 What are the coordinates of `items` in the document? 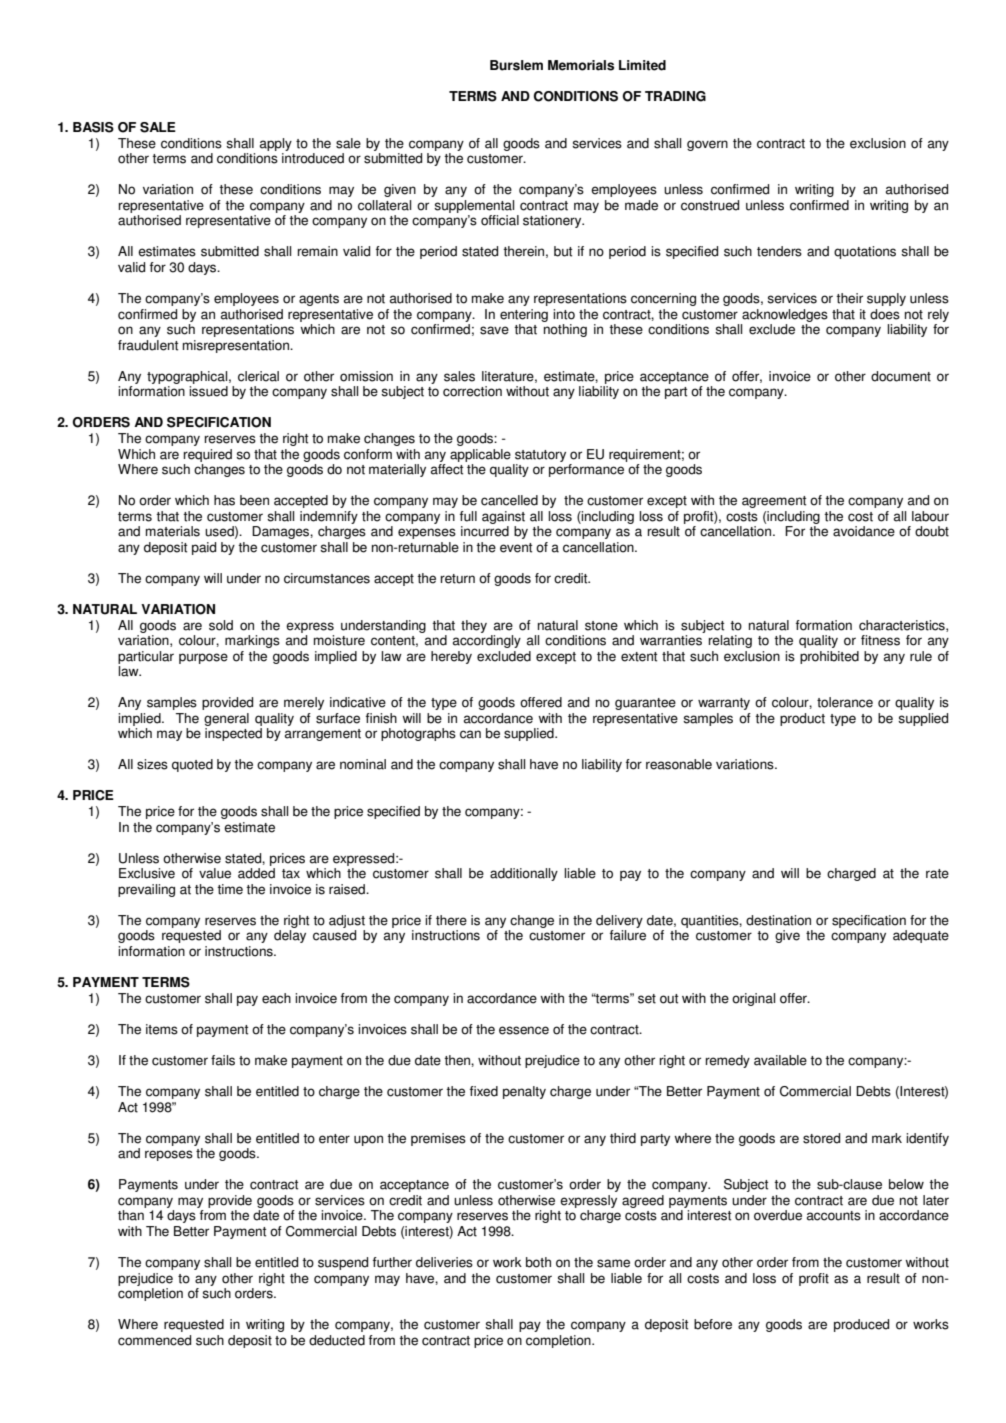 It's located at (162, 1029).
